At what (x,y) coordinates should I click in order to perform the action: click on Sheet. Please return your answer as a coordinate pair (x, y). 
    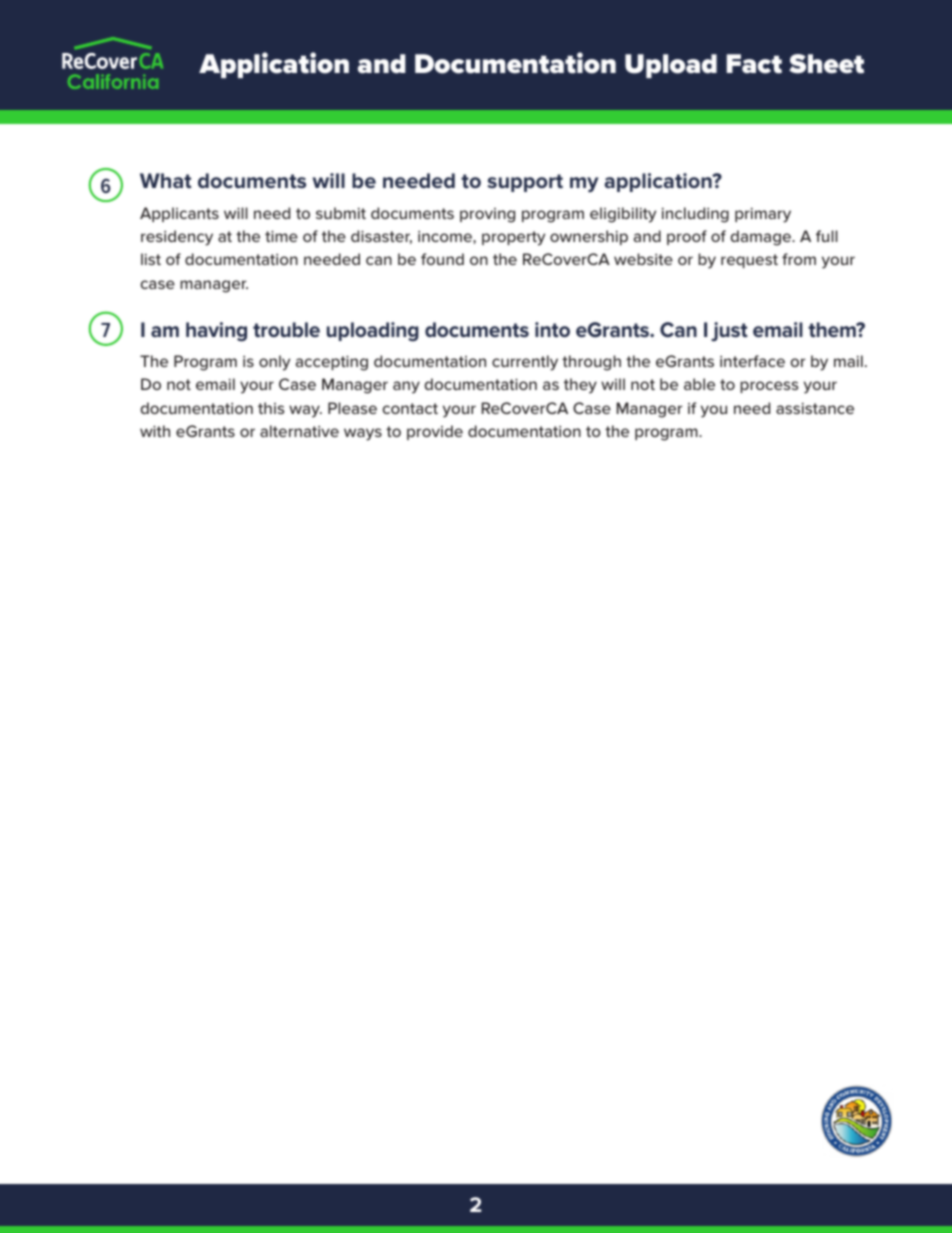
    Looking at the image, I should click on (826, 64).
